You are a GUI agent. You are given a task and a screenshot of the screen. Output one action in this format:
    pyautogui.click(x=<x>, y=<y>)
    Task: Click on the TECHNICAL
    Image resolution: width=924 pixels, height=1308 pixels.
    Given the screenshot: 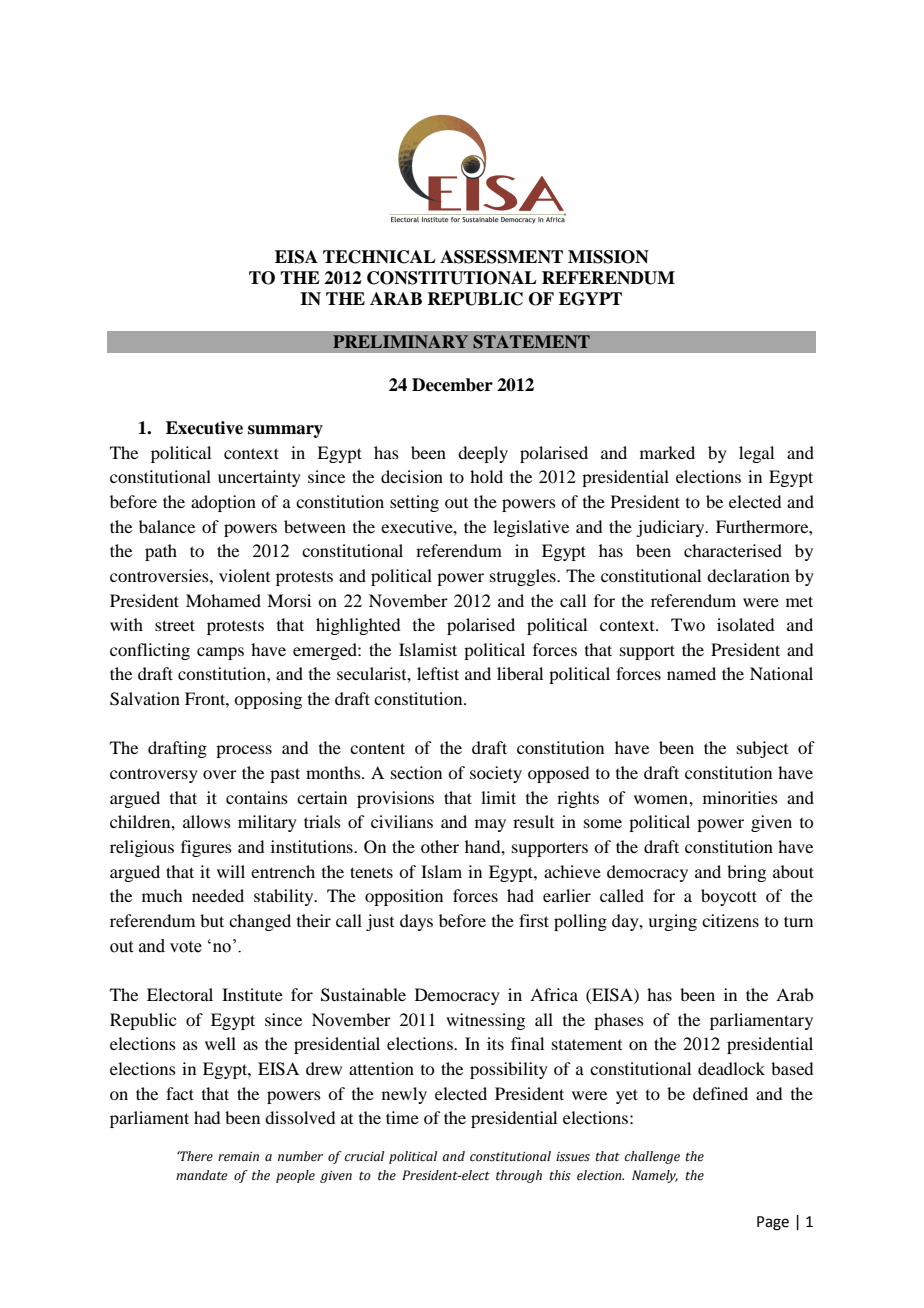 What is the action you would take?
    pyautogui.click(x=379, y=257)
